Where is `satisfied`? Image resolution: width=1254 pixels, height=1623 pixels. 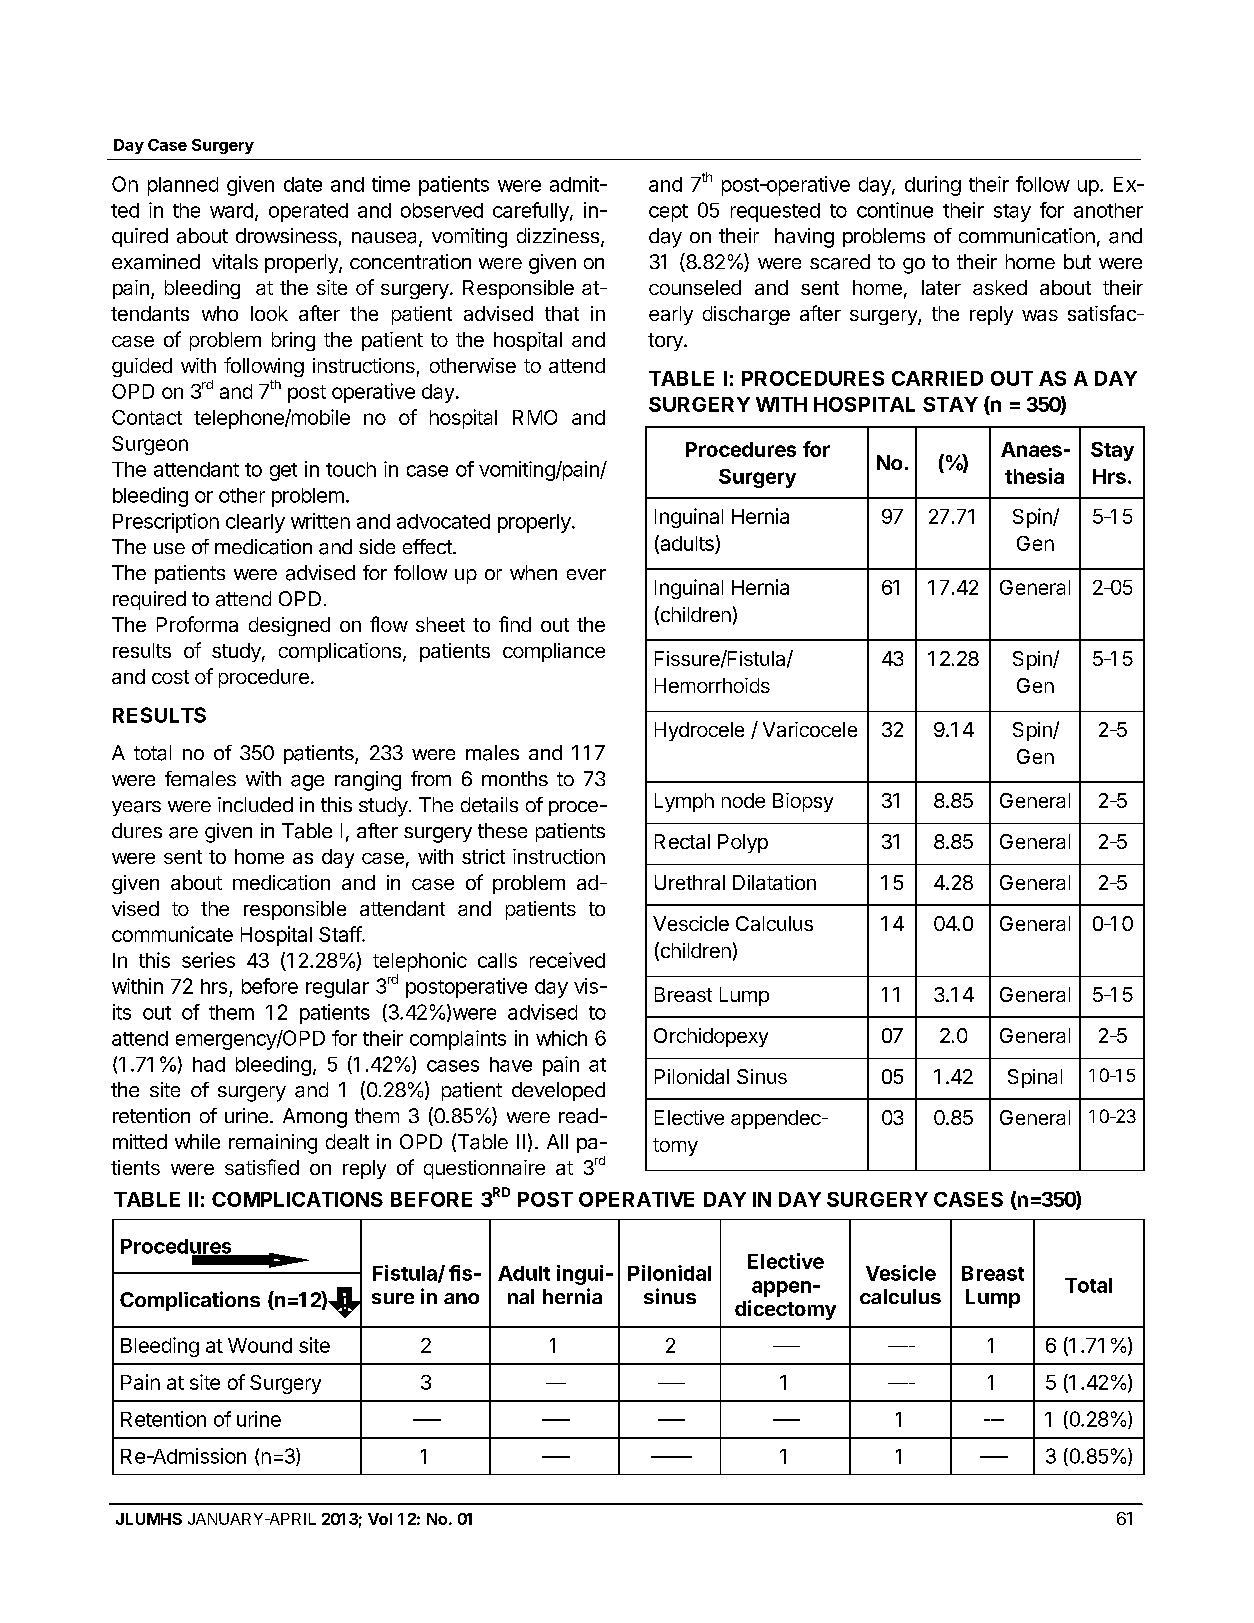
satisfied is located at coordinates (262, 1167).
